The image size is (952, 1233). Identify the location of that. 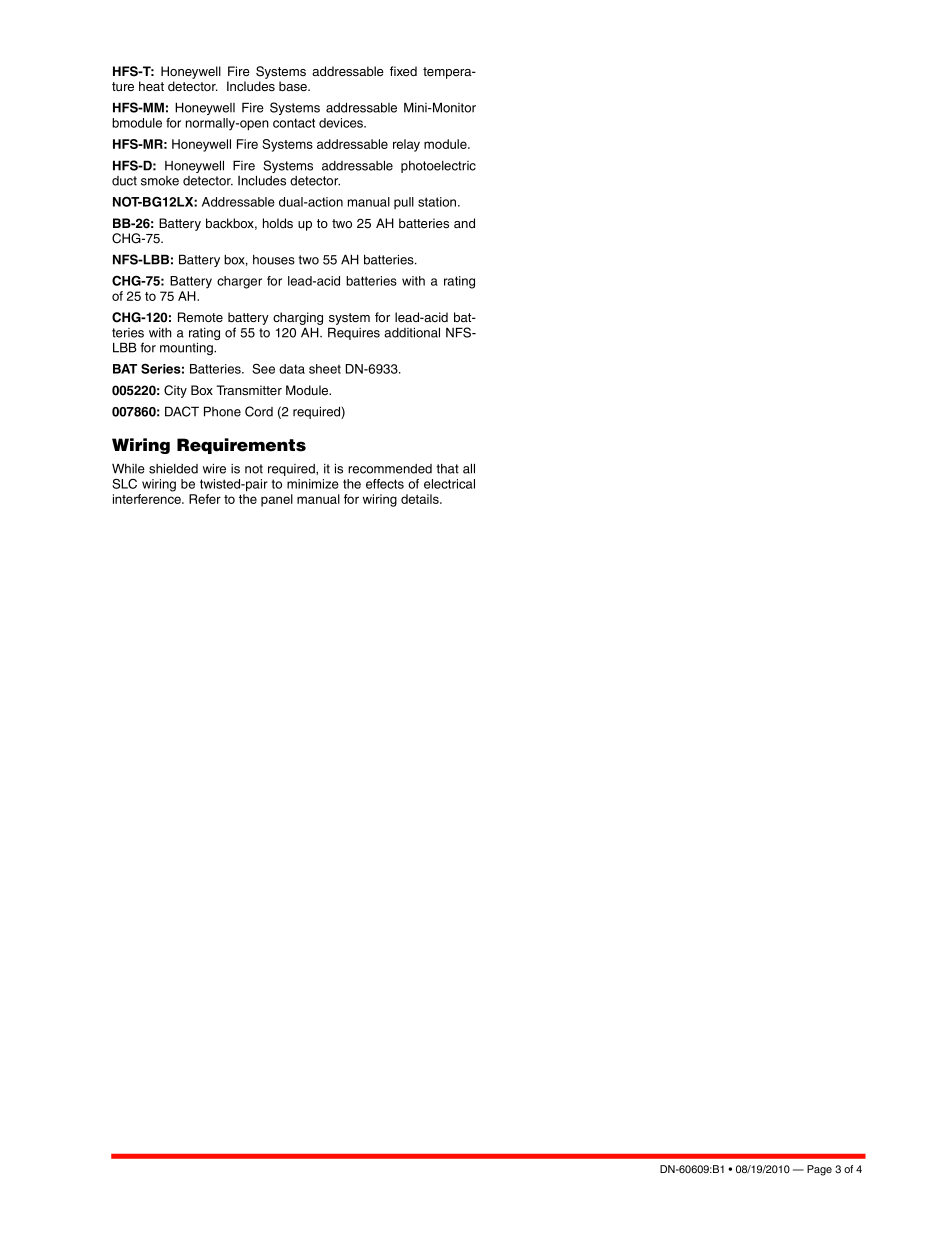
(447, 469).
